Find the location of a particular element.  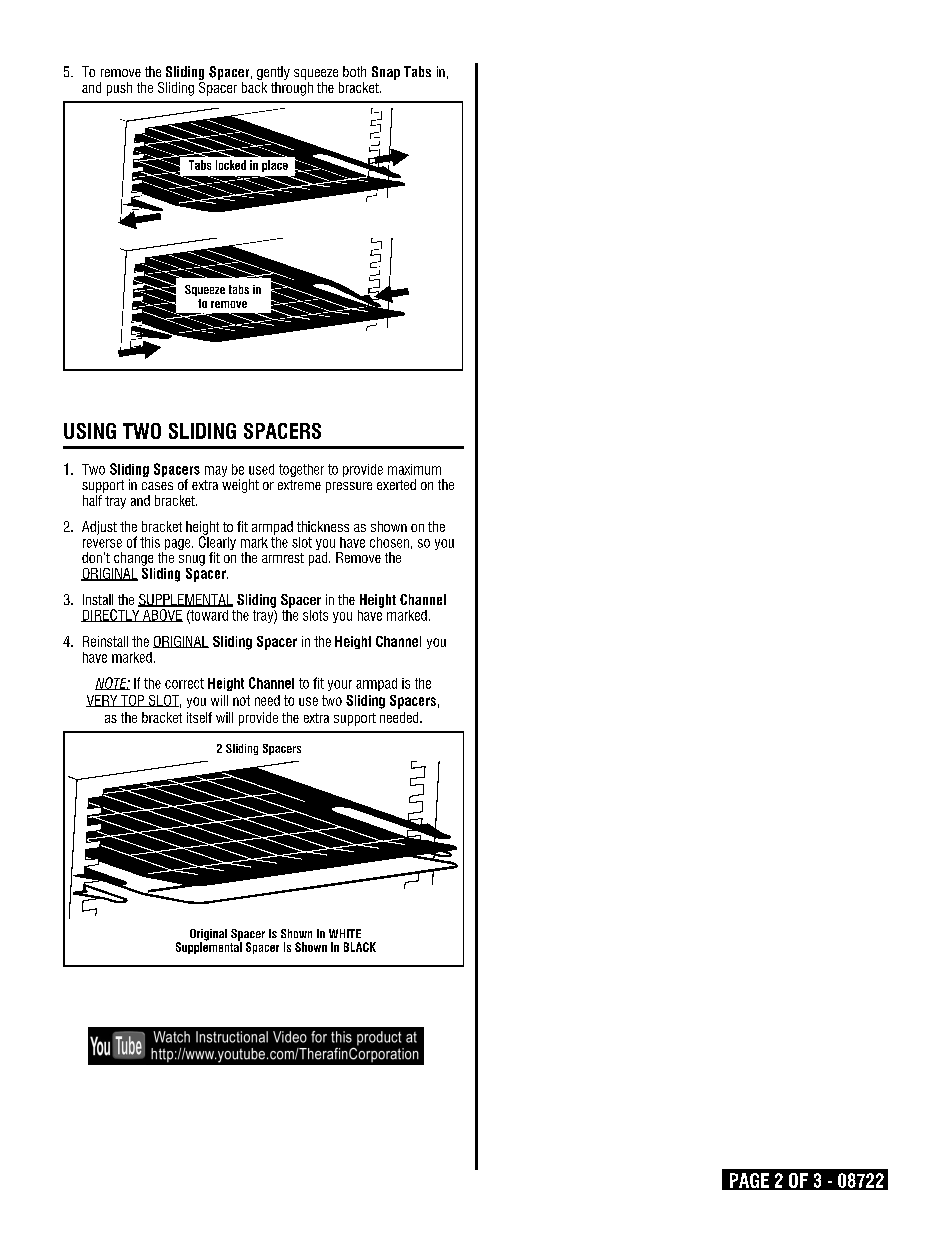

Snap is located at coordinates (386, 73).
